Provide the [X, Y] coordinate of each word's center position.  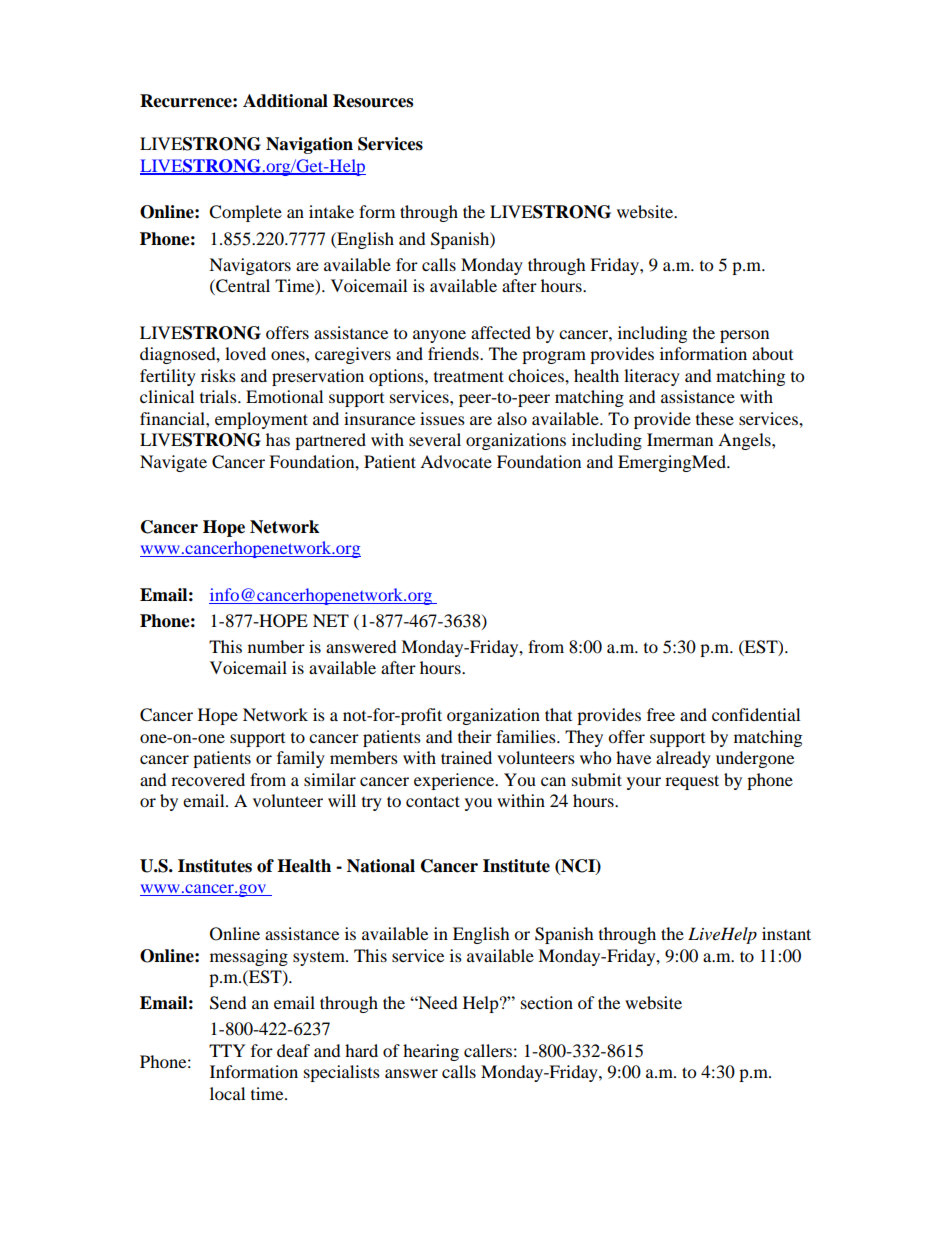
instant [786, 933]
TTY [227, 1050]
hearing [431, 1052]
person [744, 336]
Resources [373, 101]
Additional [285, 101]
